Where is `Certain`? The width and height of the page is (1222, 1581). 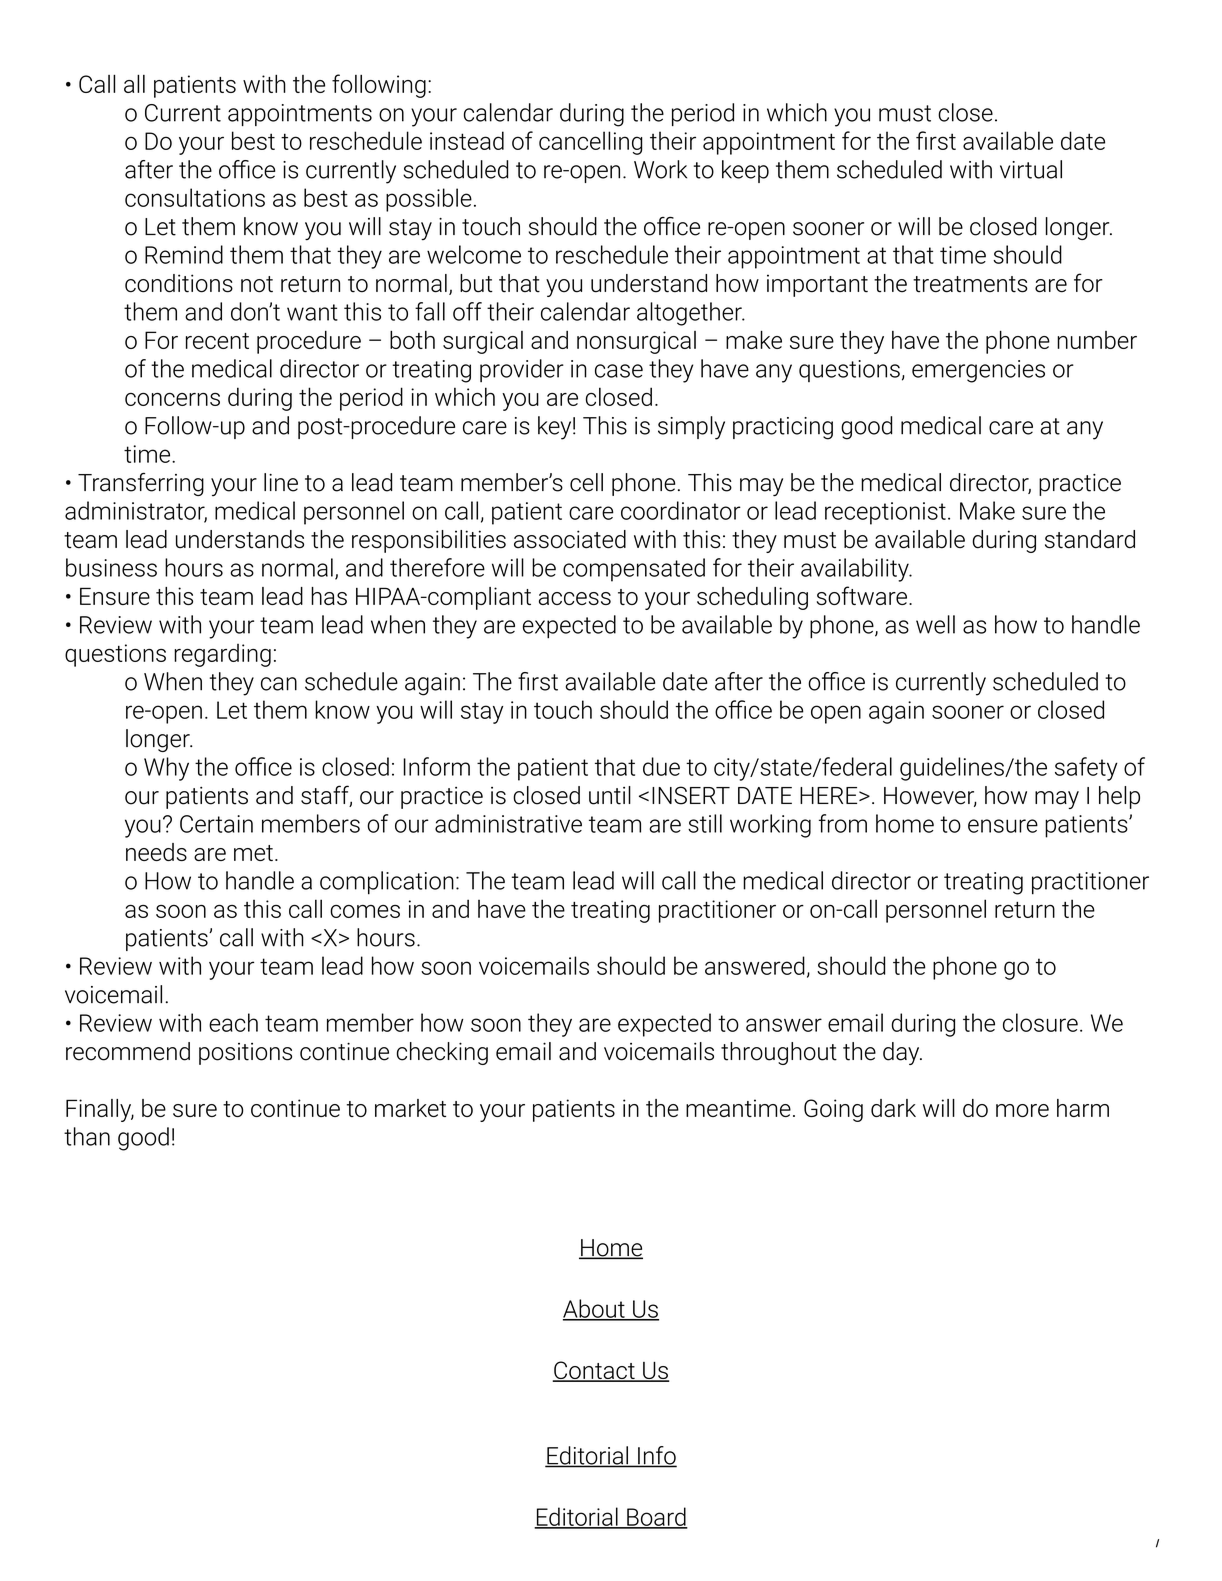 Certain is located at coordinates (216, 824).
